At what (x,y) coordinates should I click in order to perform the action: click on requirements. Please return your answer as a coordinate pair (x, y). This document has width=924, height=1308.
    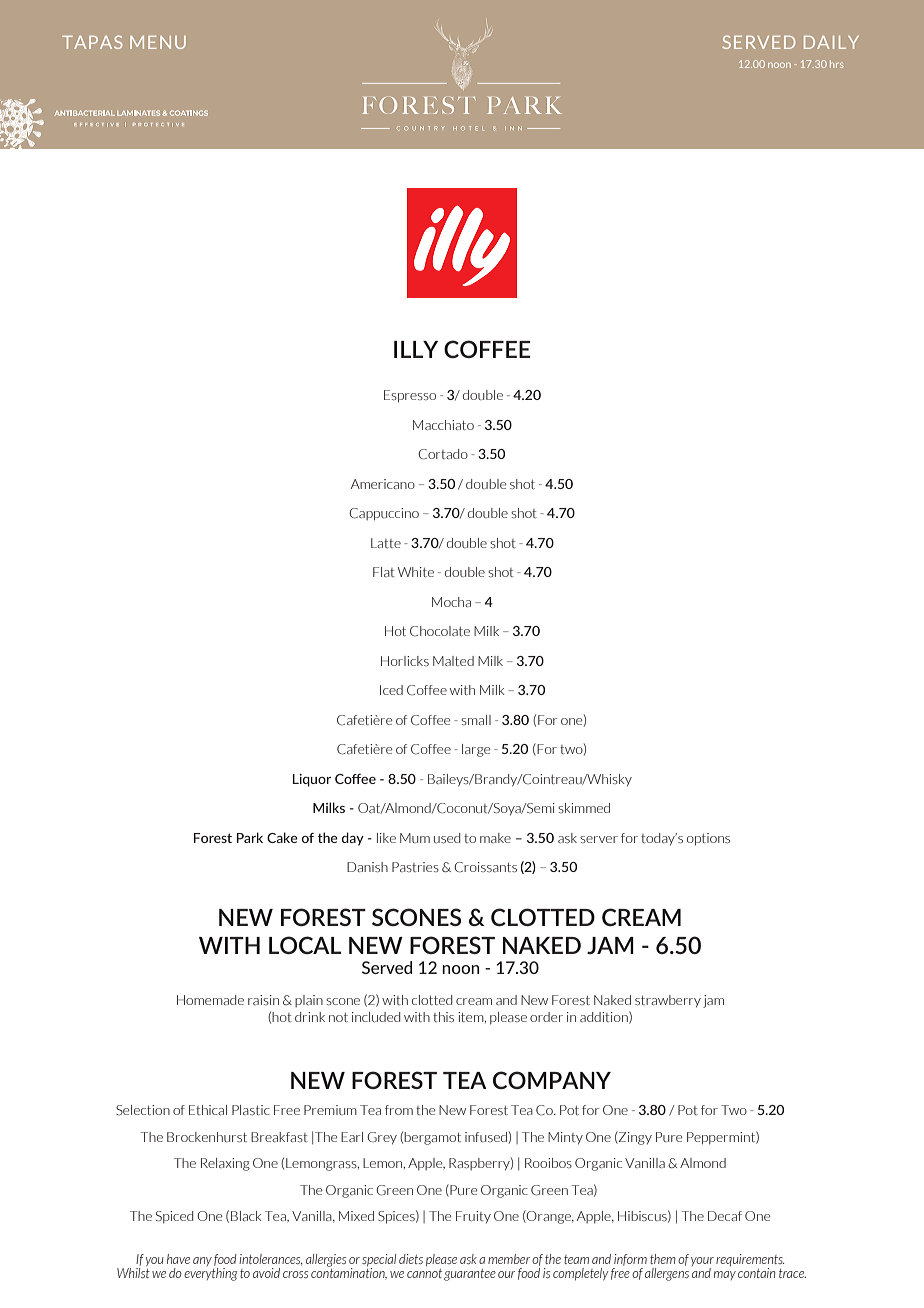
    Looking at the image, I should click on (750, 1260).
